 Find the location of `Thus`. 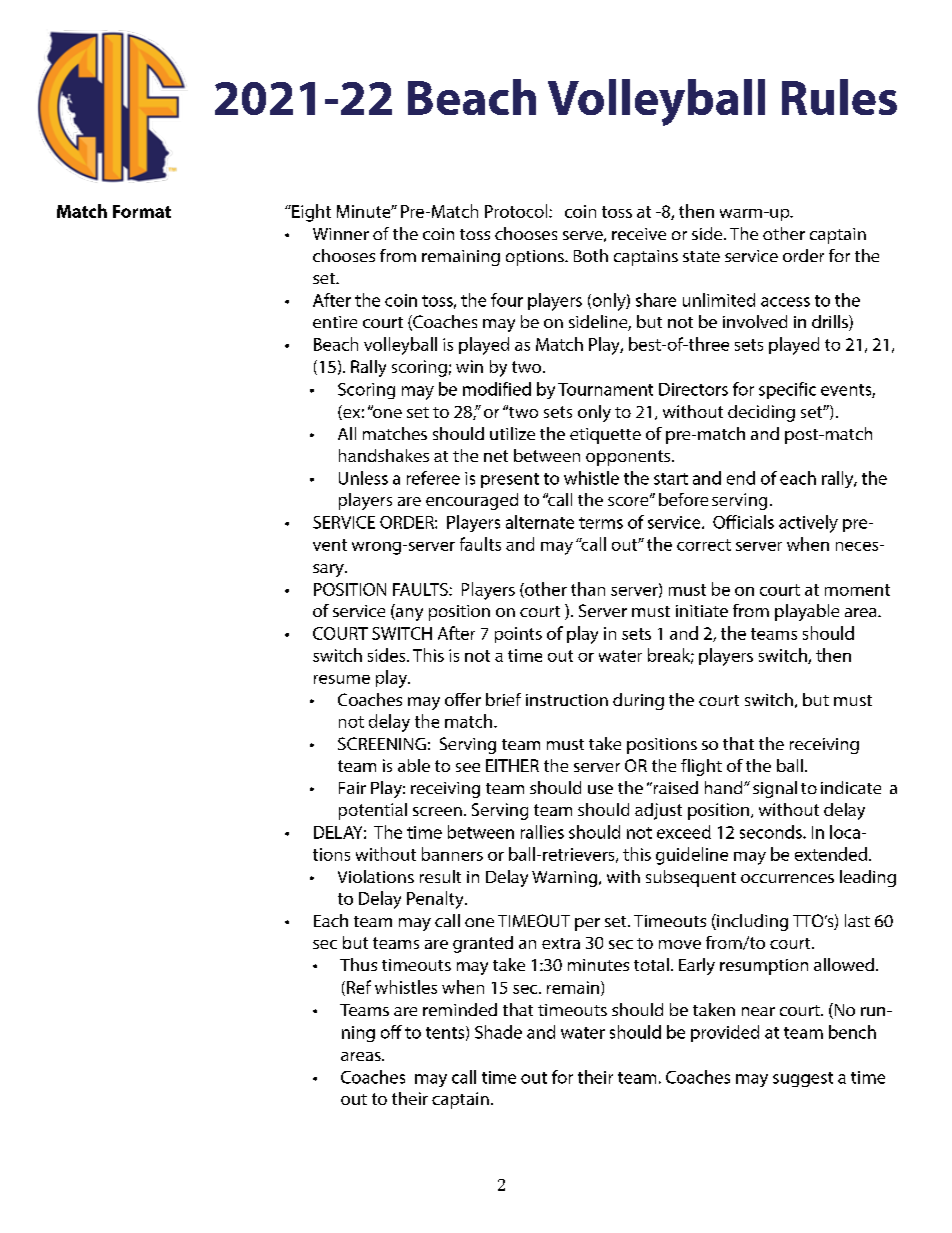

Thus is located at coordinates (358, 964).
